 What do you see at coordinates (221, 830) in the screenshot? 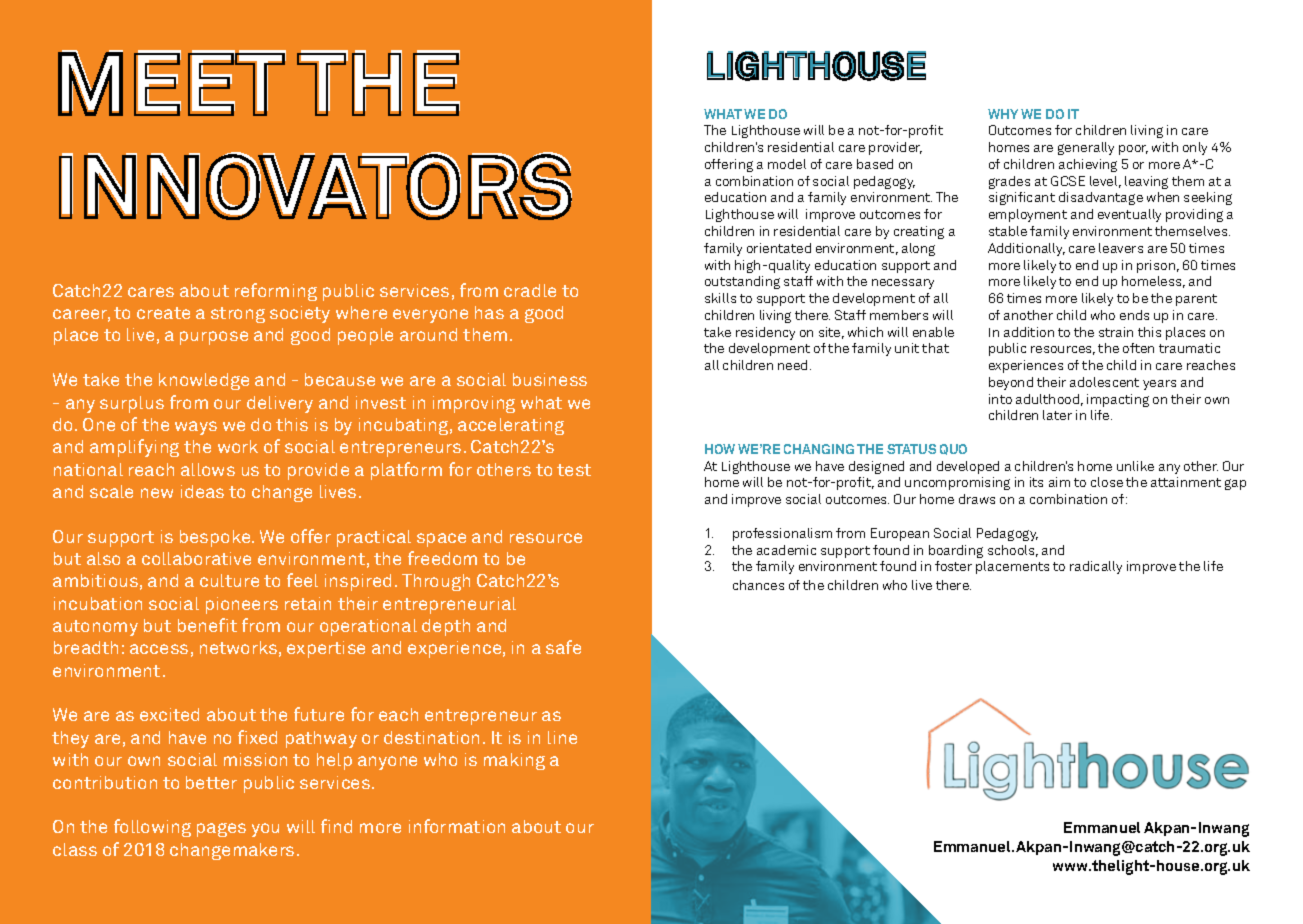
I see `pages` at bounding box center [221, 830].
